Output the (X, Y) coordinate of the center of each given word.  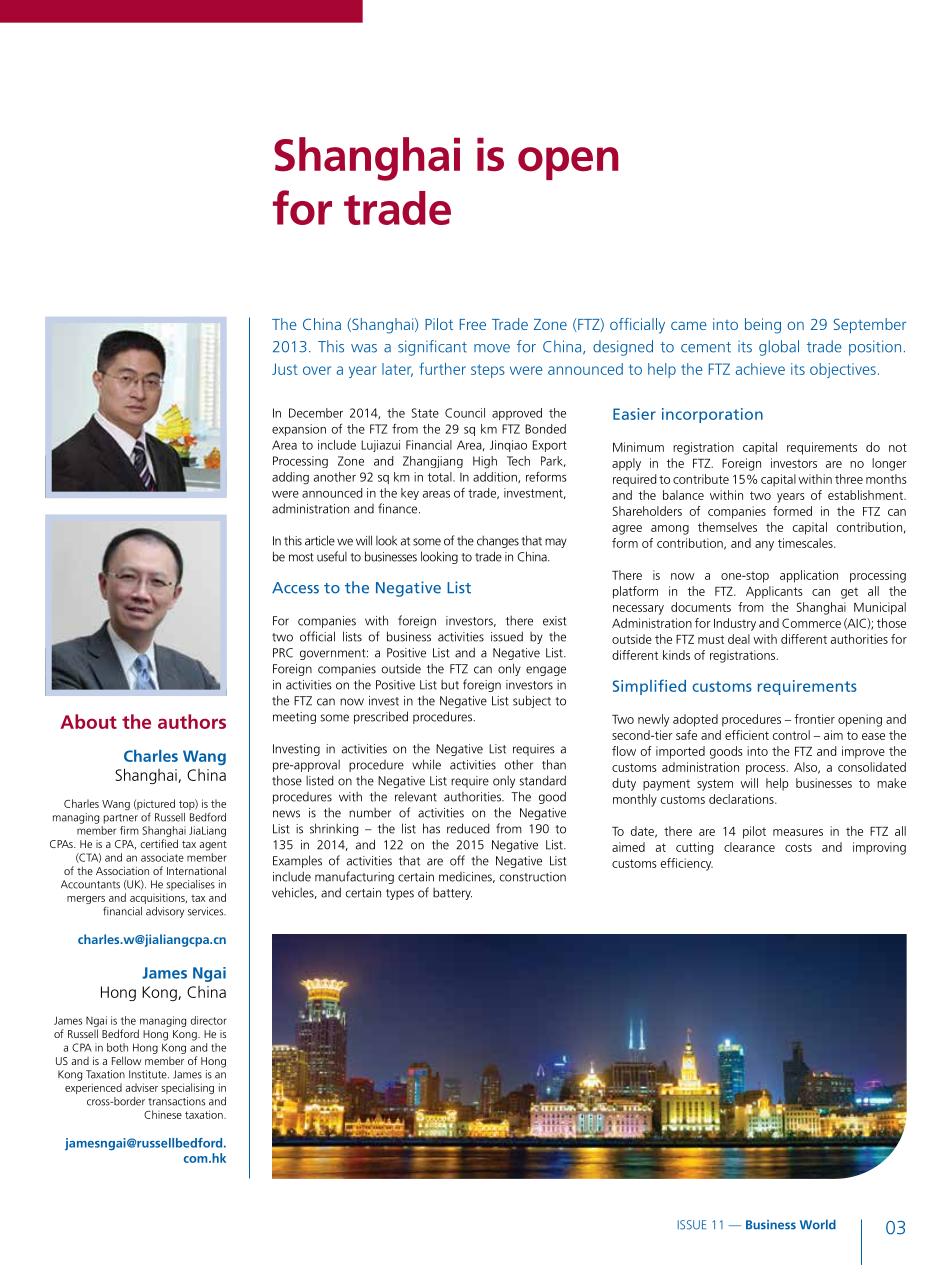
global (779, 348)
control (791, 735)
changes (498, 541)
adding (290, 478)
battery (452, 894)
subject (532, 701)
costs (798, 847)
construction (533, 877)
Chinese (163, 1114)
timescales (806, 543)
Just (285, 369)
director (209, 1020)
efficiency (687, 864)
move (492, 348)
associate (162, 857)
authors (192, 721)
